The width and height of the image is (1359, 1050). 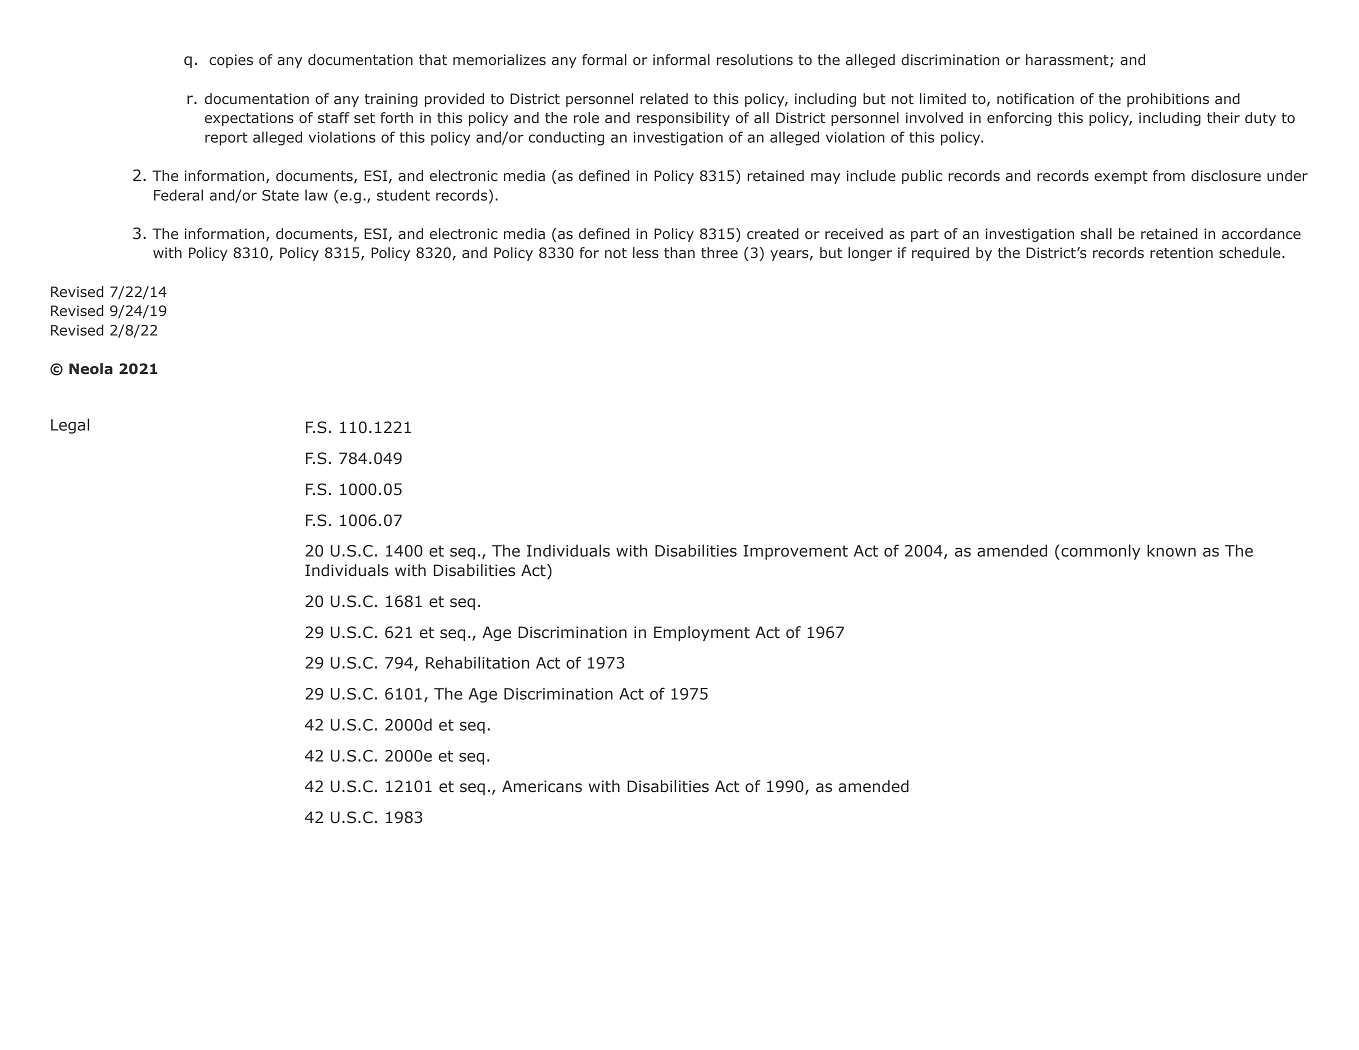 I want to click on Legal, so click(x=70, y=426).
